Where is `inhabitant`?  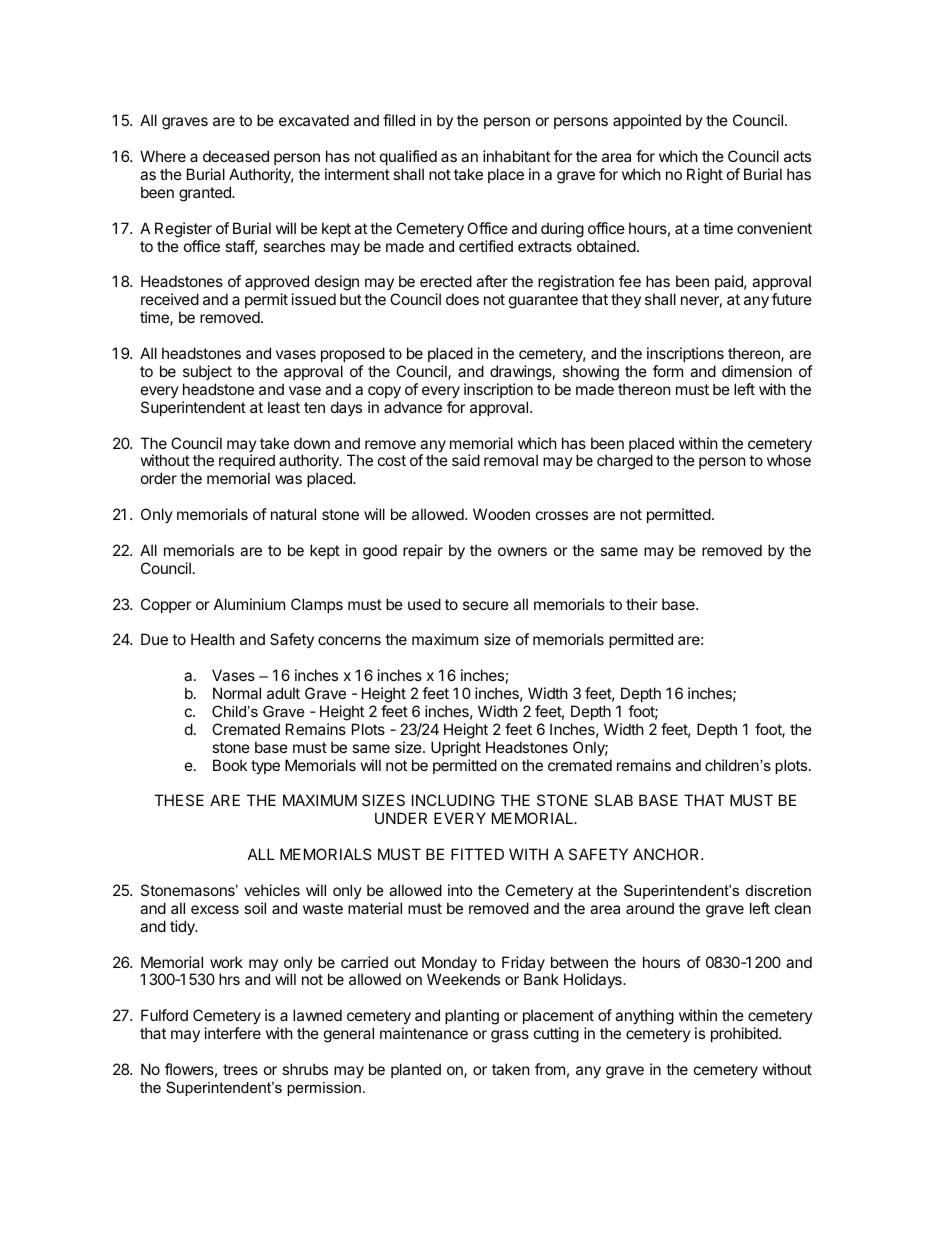
inhabitant is located at coordinates (516, 156).
